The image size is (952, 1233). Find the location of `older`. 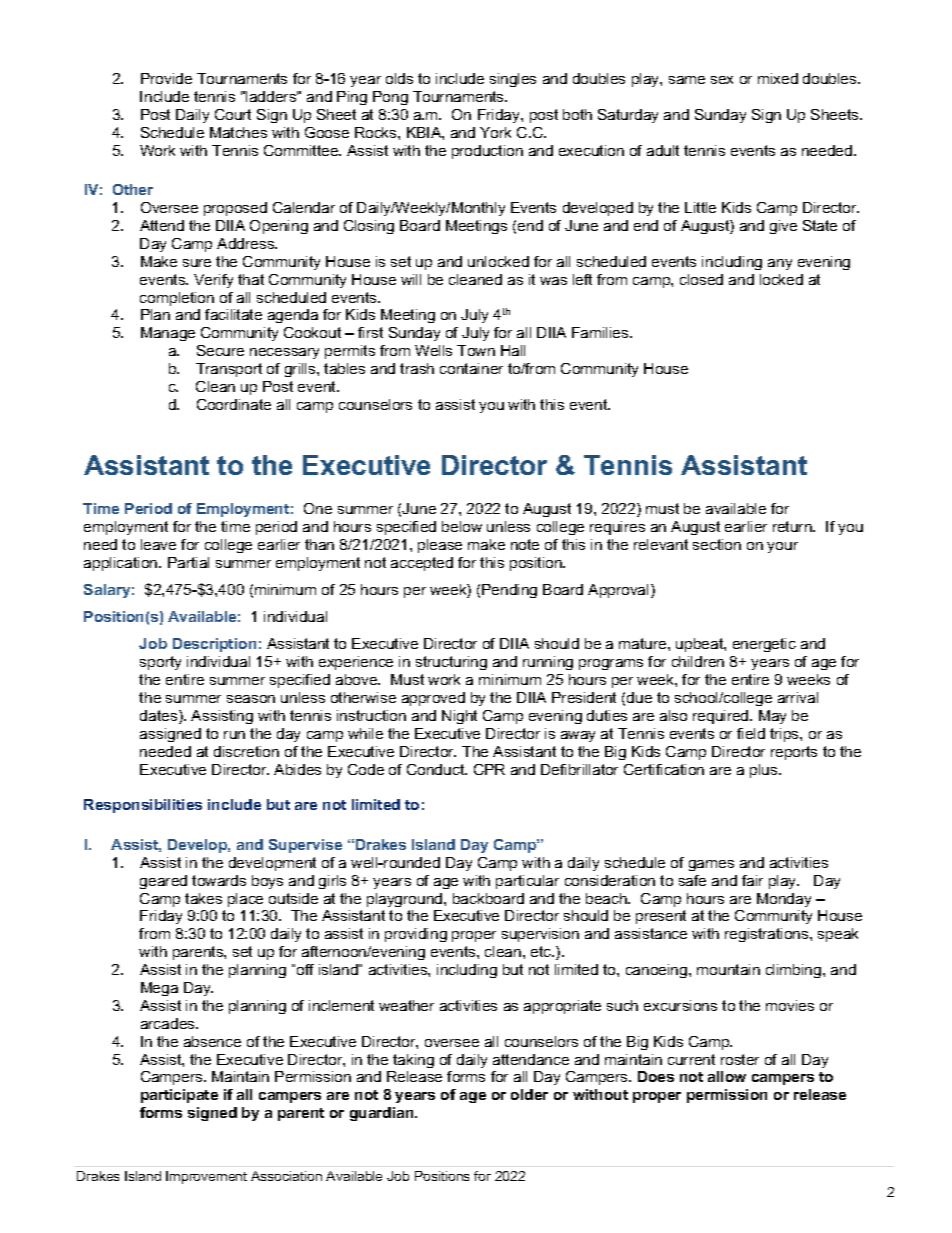

older is located at coordinates (529, 1094).
